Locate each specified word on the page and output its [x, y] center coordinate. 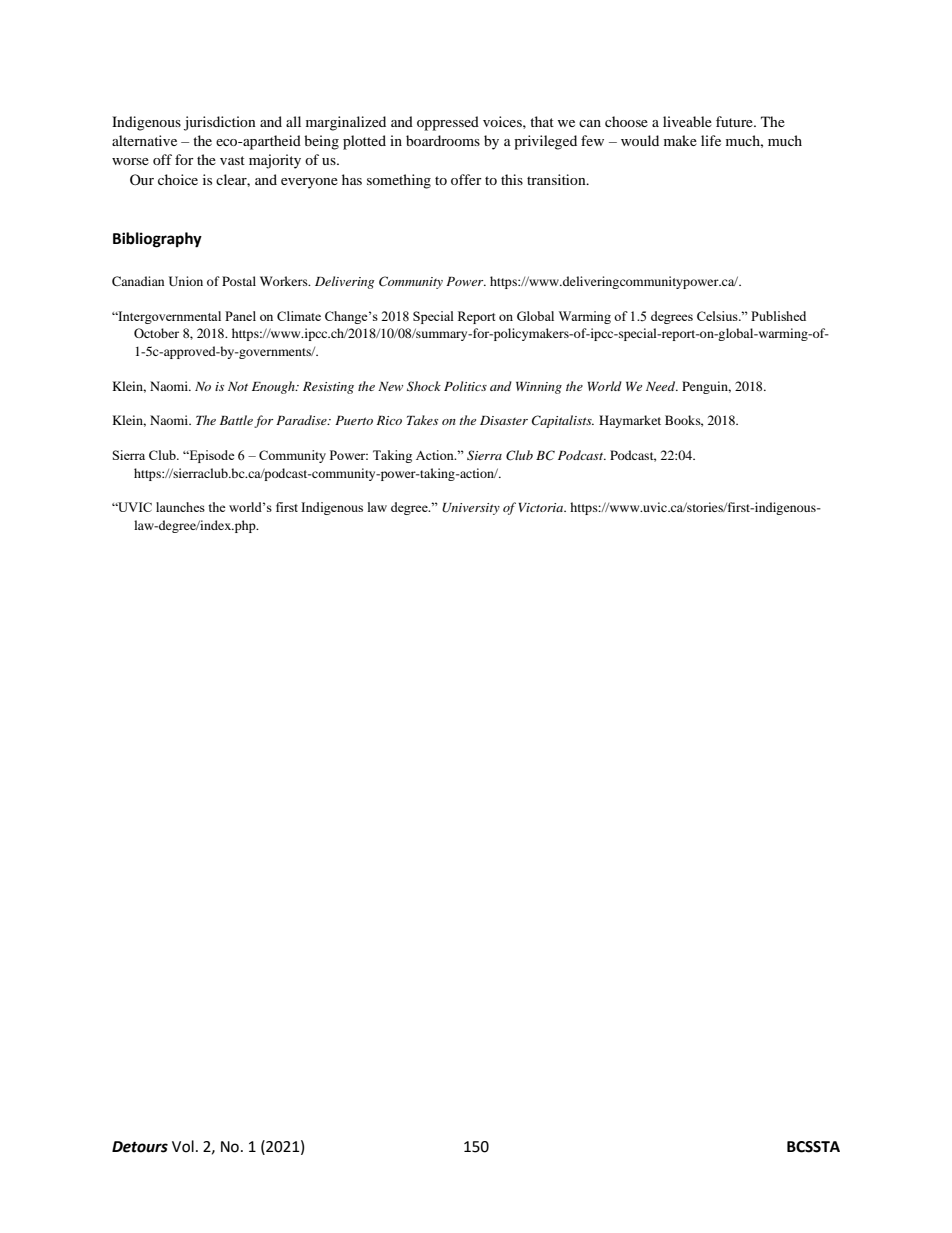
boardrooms [443, 140]
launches [180, 507]
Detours [140, 1147]
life [711, 140]
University [471, 509]
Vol [183, 1146]
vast [232, 160]
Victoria [542, 507]
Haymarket [630, 421]
